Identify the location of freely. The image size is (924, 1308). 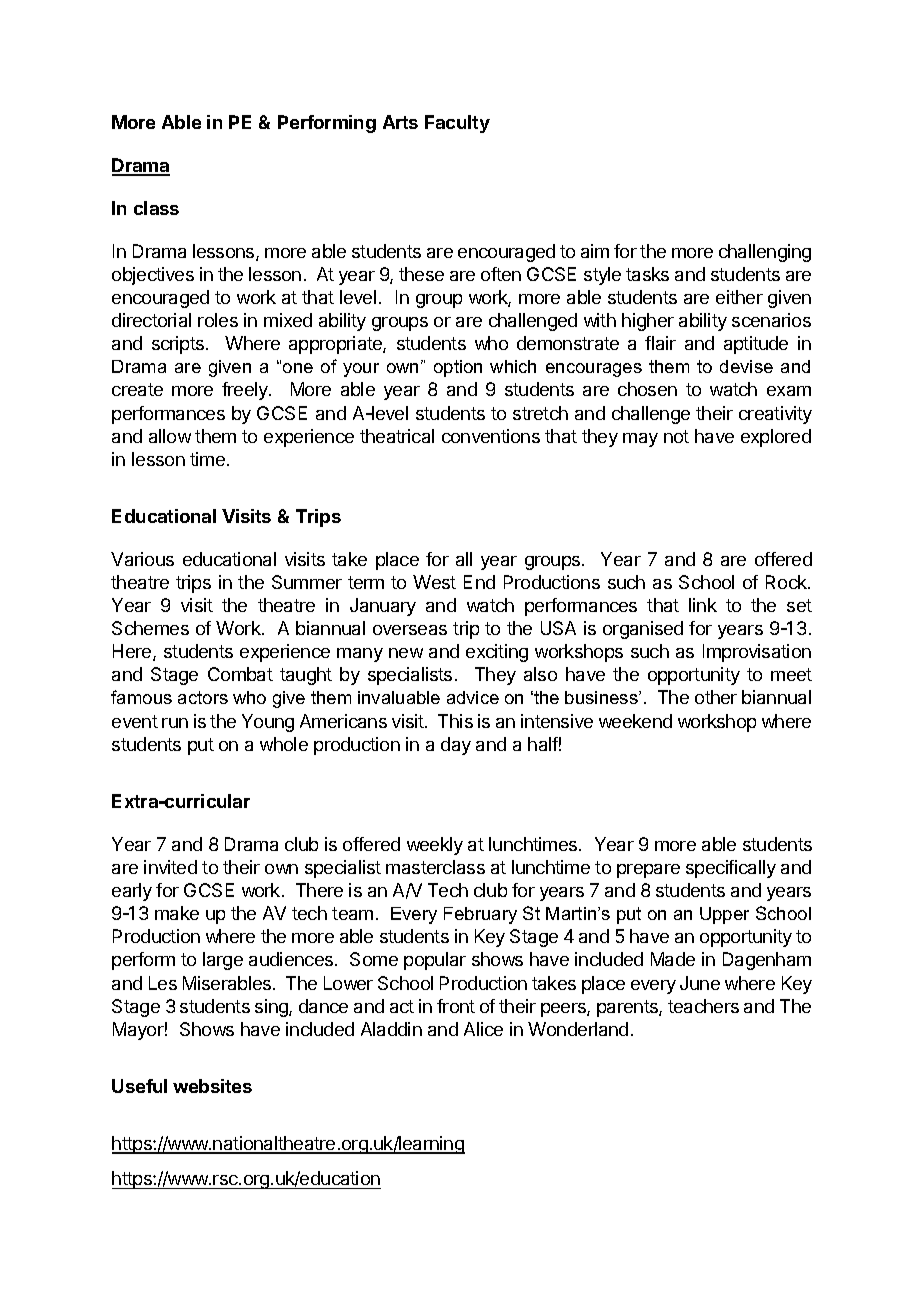
(246, 391).
